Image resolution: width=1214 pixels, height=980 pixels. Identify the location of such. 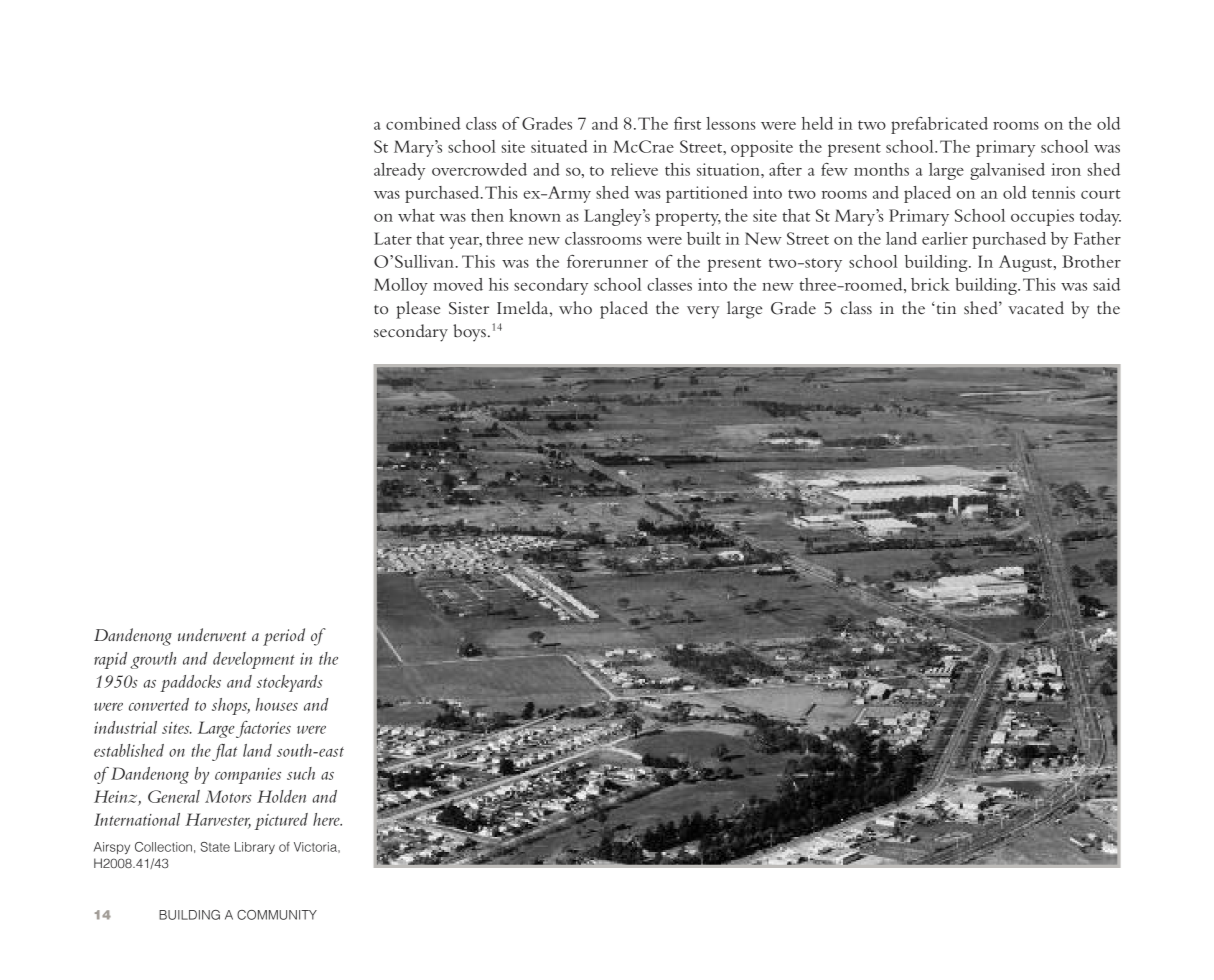
(301, 773).
